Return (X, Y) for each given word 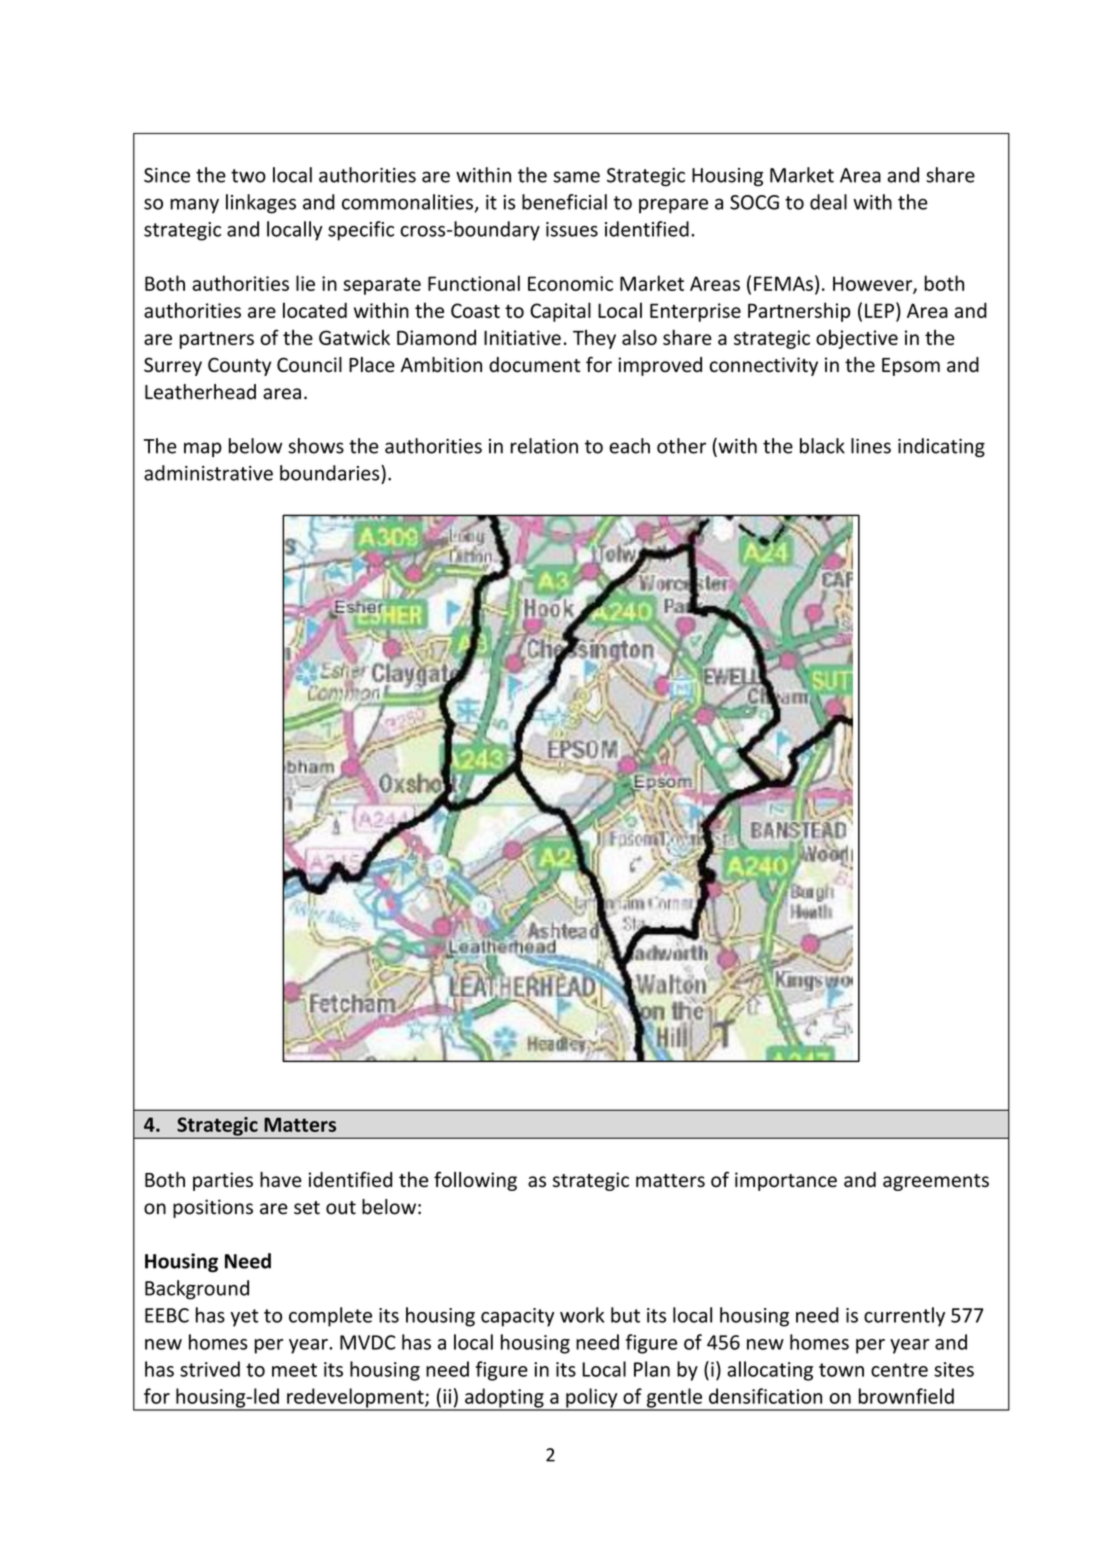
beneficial (564, 202)
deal (828, 202)
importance (786, 1181)
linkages (261, 204)
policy (592, 1399)
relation (544, 446)
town (841, 1370)
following (475, 1181)
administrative (208, 473)
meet (294, 1370)
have (281, 1179)
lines (871, 446)
